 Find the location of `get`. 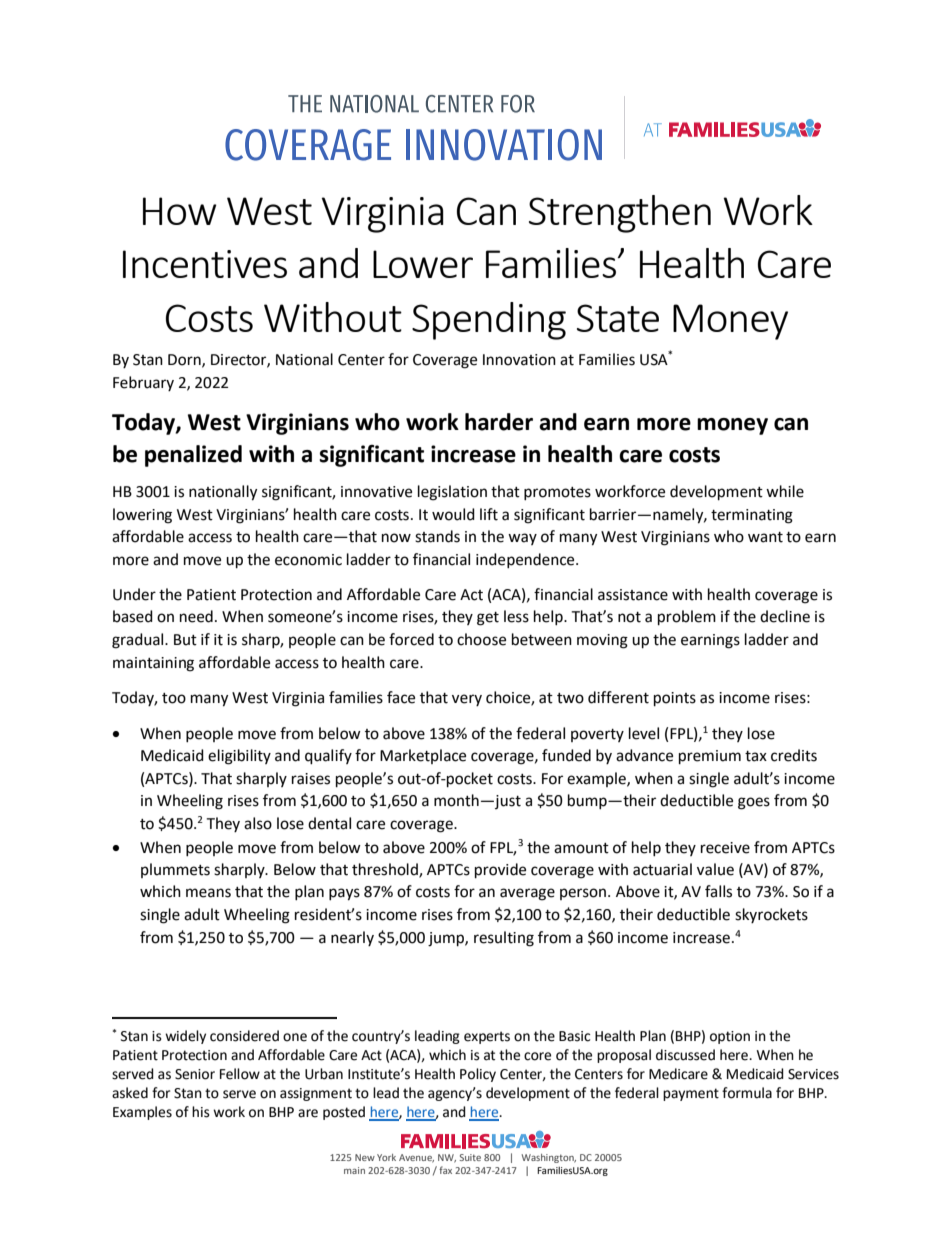

get is located at coordinates (488, 619).
